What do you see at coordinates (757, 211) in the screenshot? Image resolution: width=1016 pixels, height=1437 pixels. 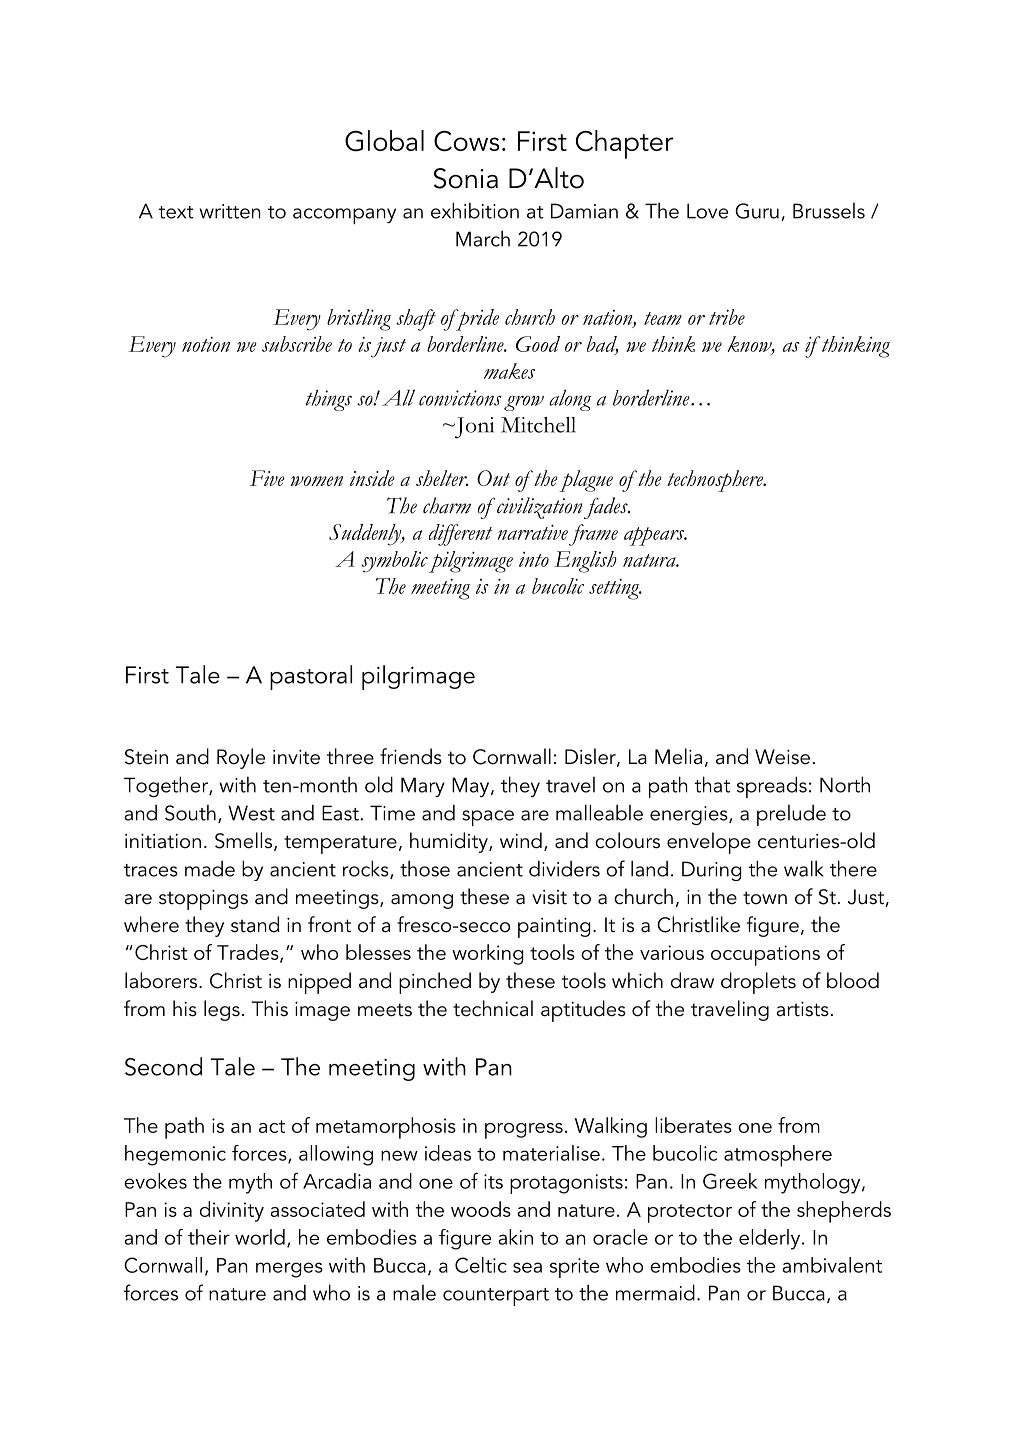 I see `Guru` at bounding box center [757, 211].
